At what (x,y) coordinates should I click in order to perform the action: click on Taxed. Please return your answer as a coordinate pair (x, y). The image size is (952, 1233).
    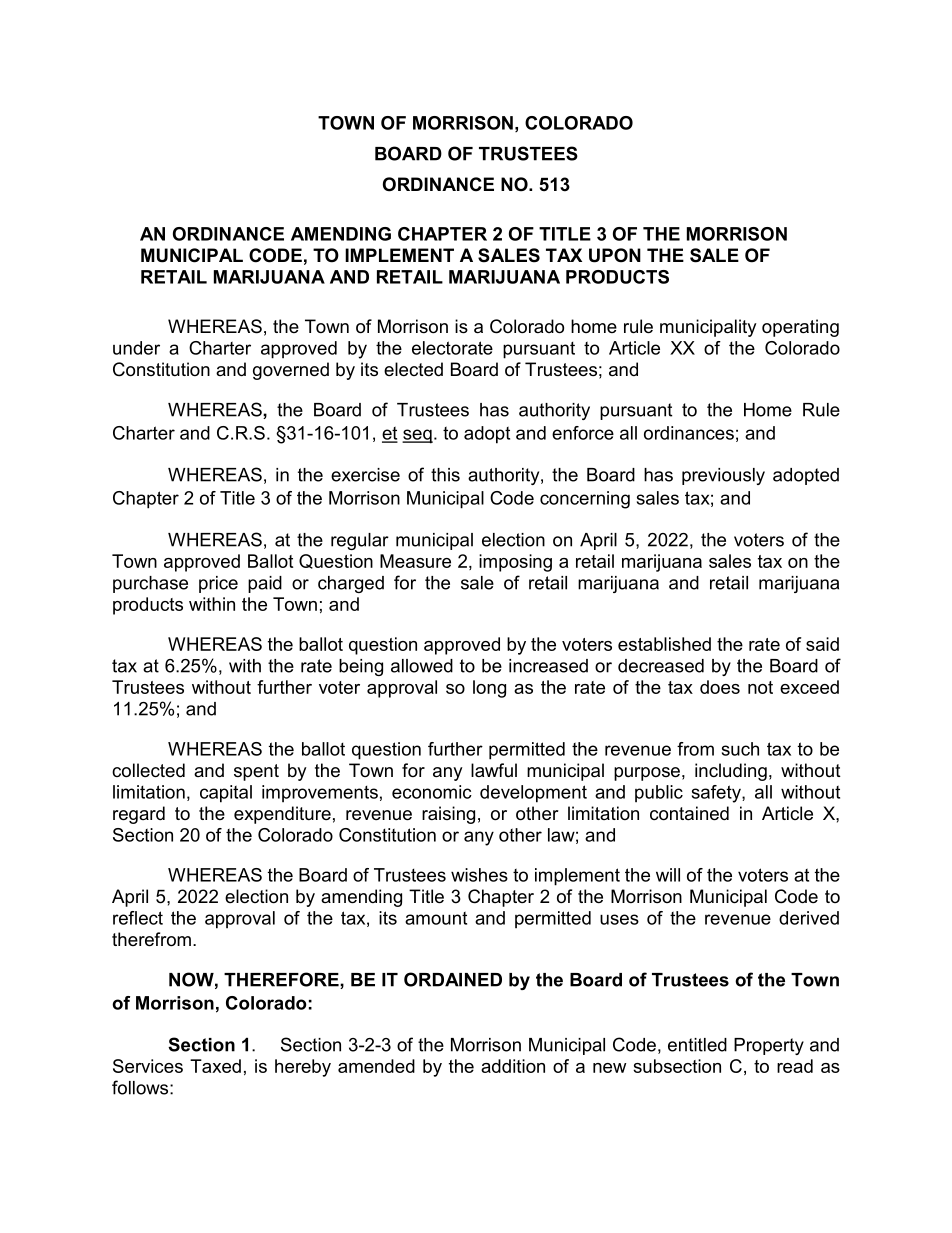
    Looking at the image, I should click on (215, 1066).
